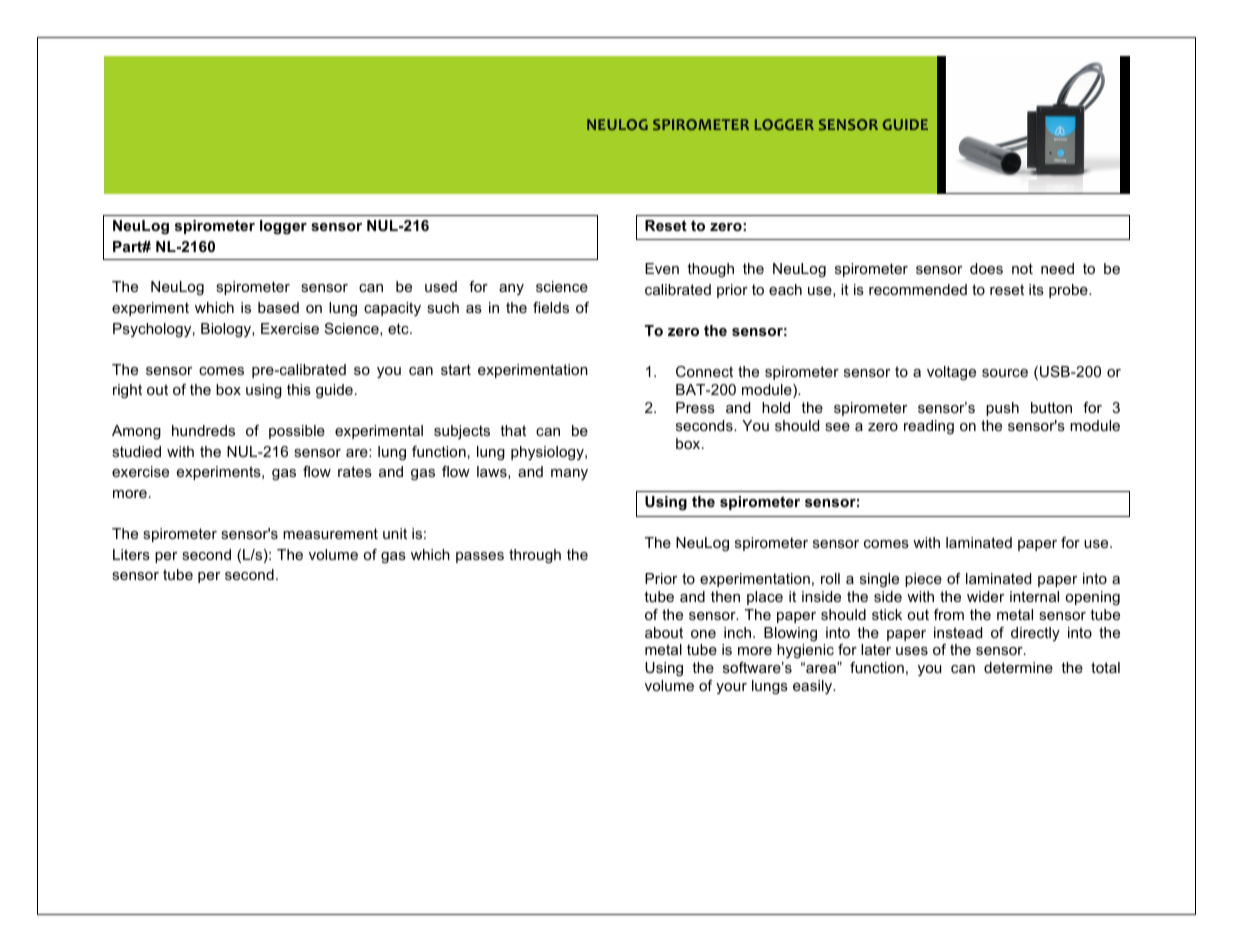  What do you see at coordinates (299, 389) in the image?
I see `this` at bounding box center [299, 389].
